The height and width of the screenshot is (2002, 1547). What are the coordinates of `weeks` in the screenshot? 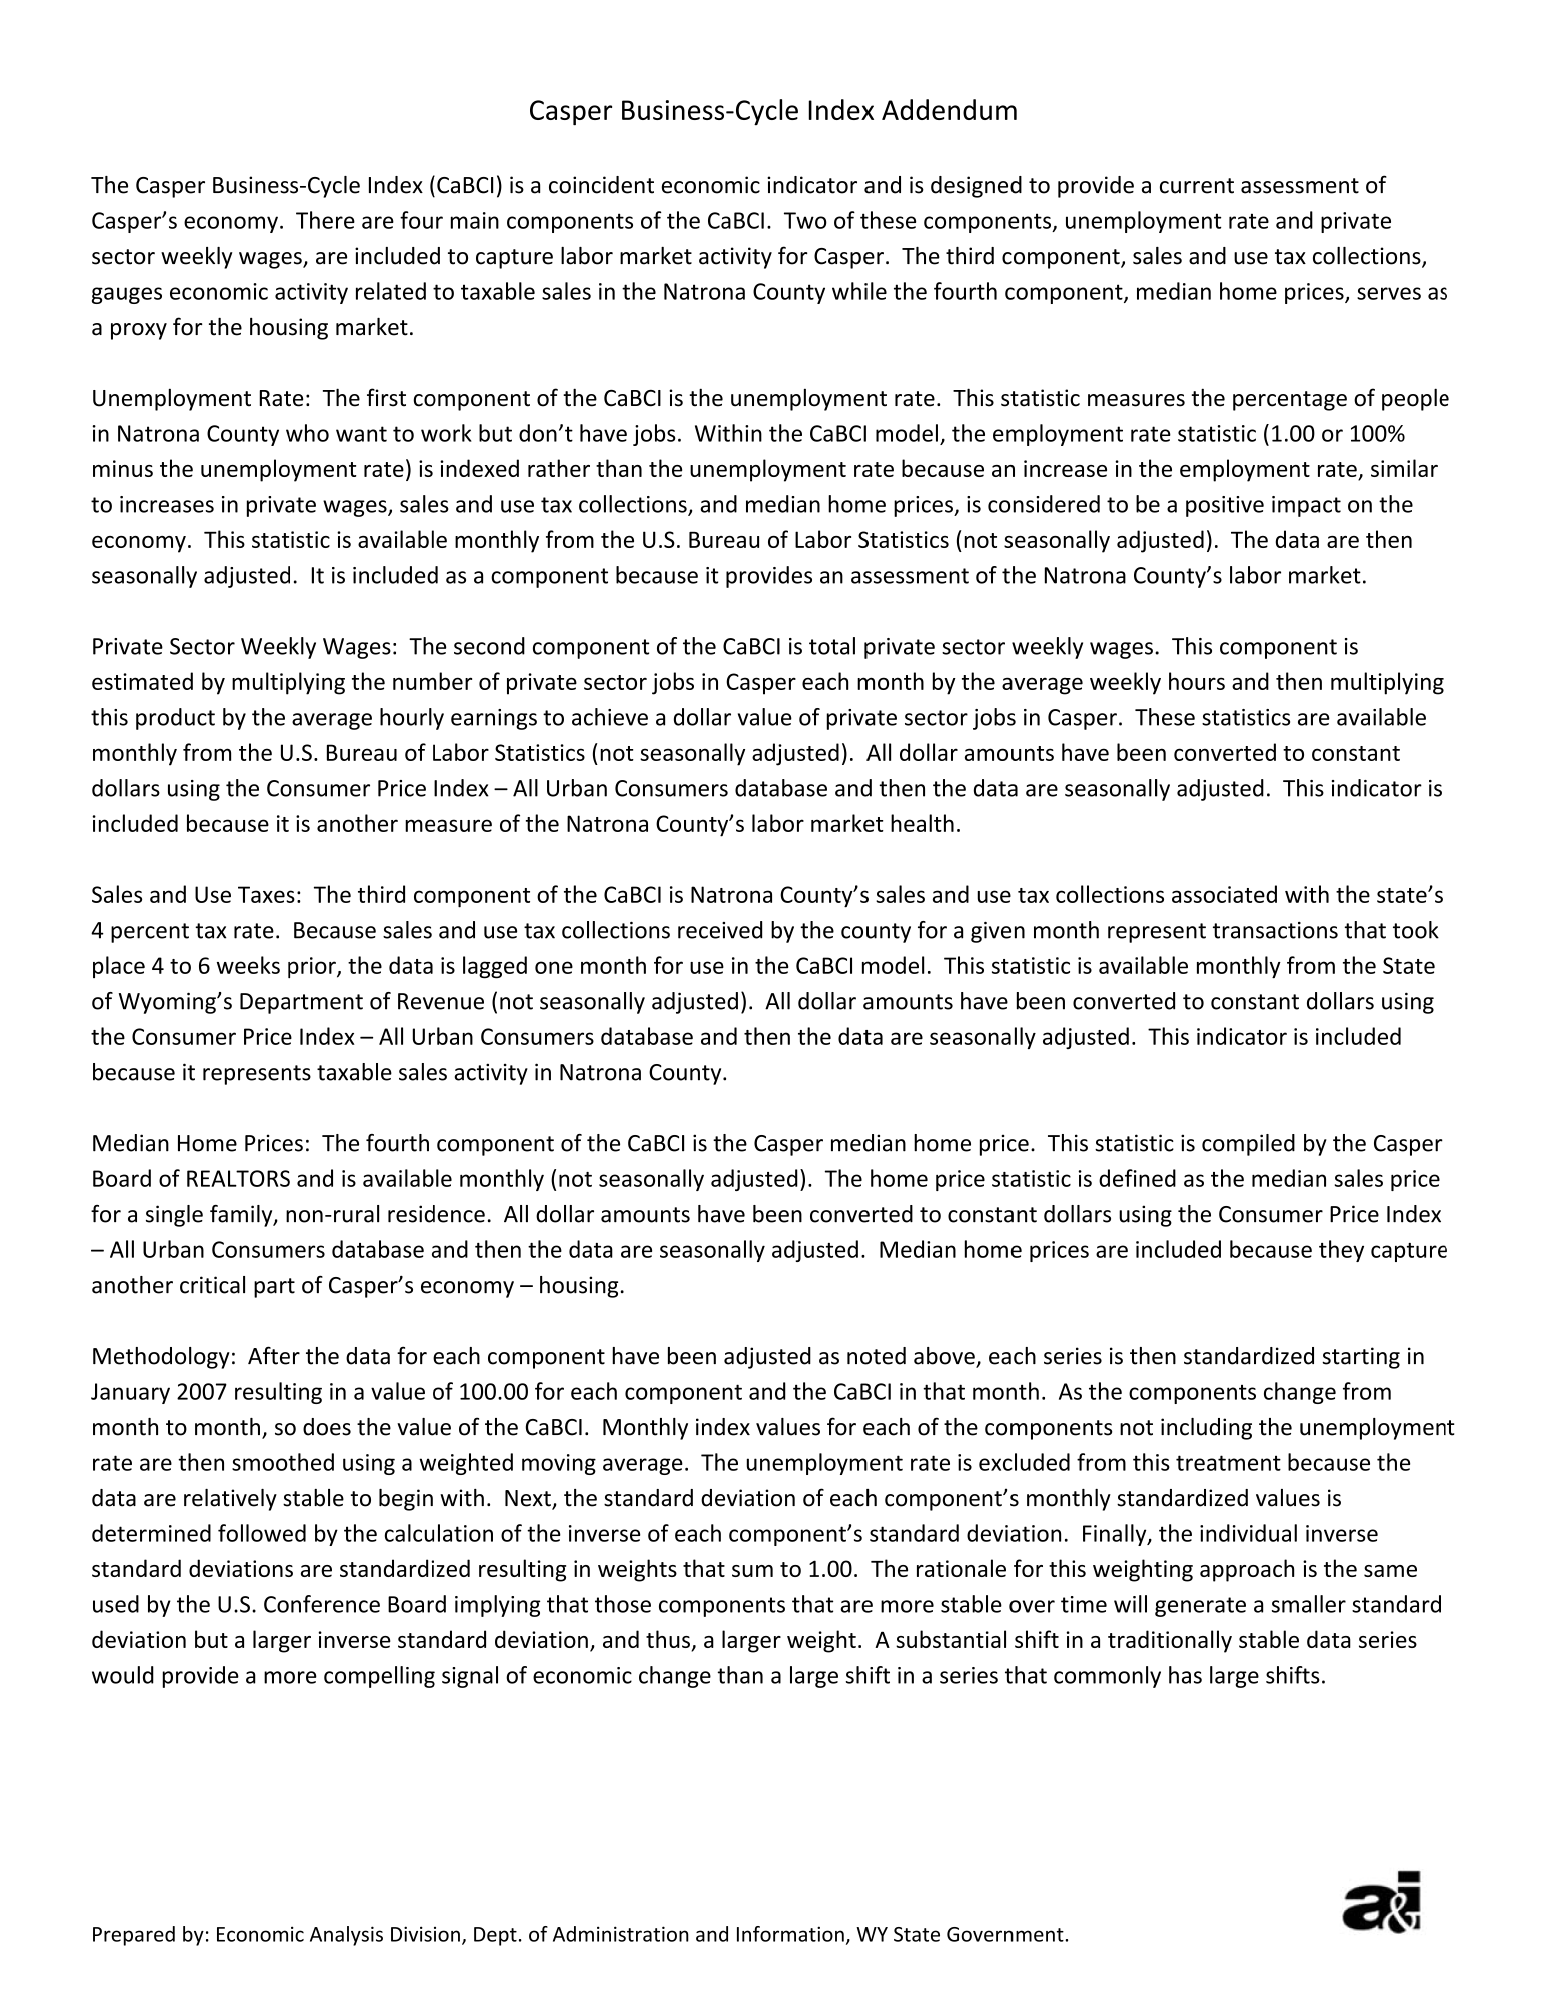 It's located at (248, 965).
